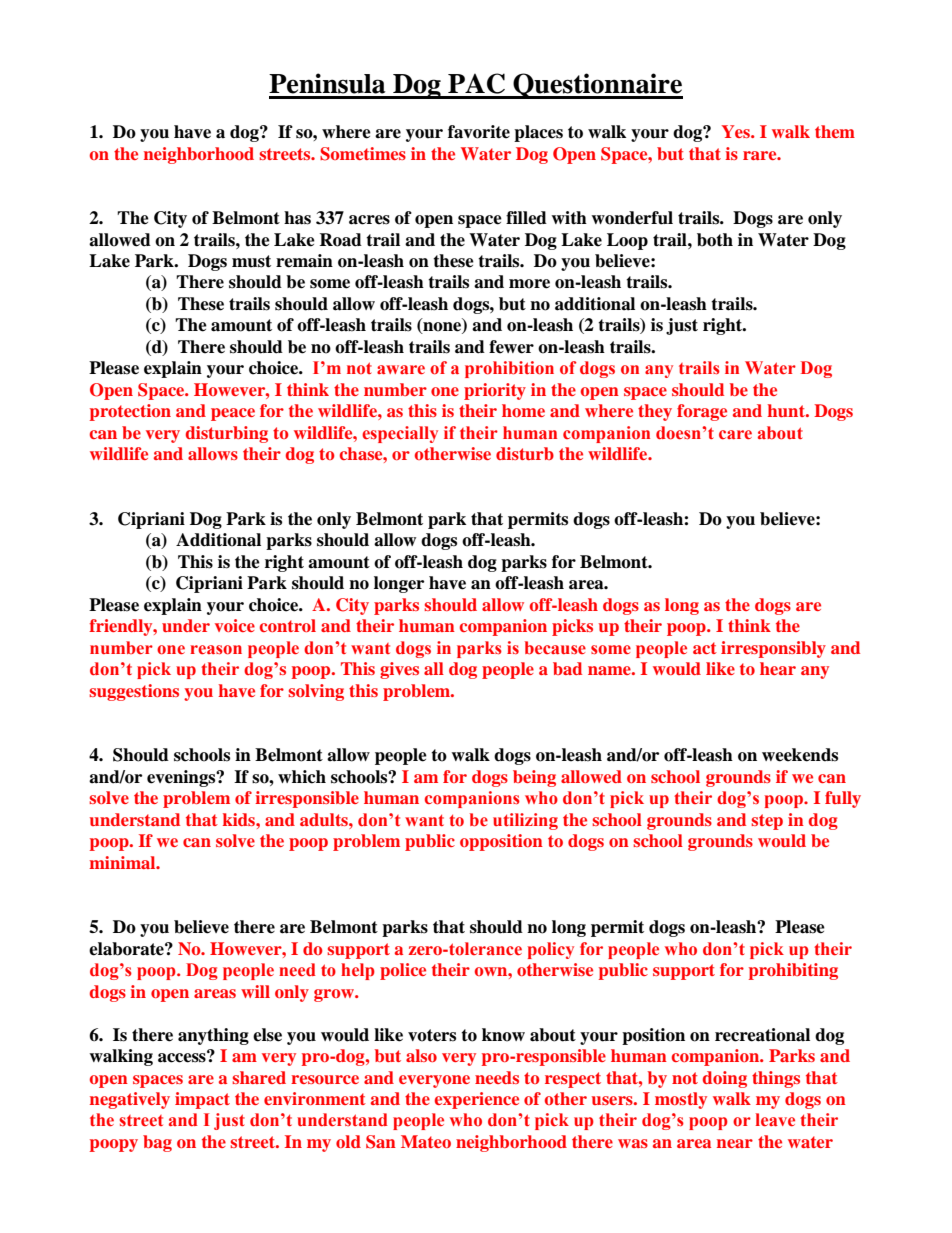 The width and height of the screenshot is (952, 1233). What do you see at coordinates (479, 132) in the screenshot?
I see `favorite` at bounding box center [479, 132].
